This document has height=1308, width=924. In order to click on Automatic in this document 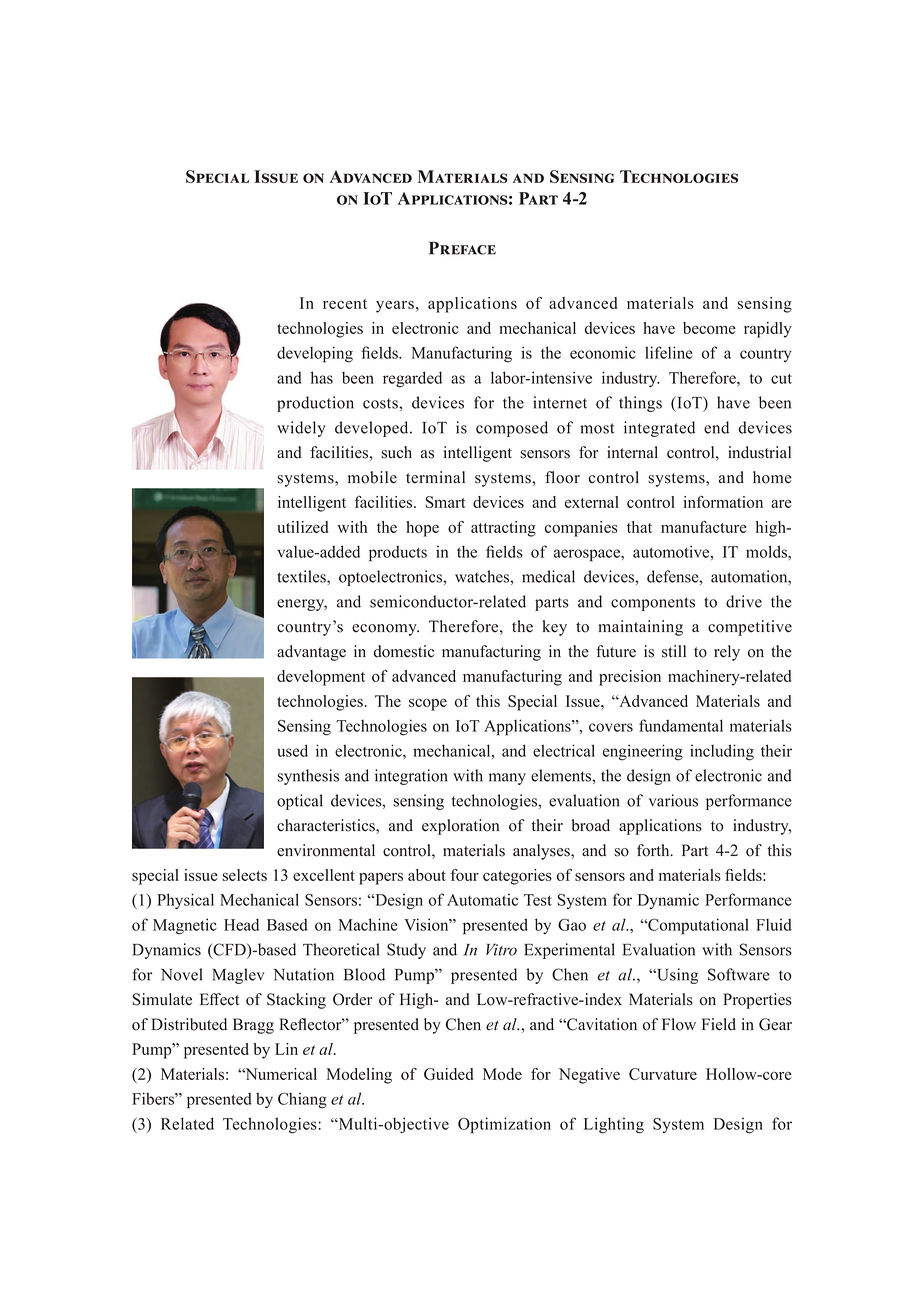, I will do `click(482, 900)`.
